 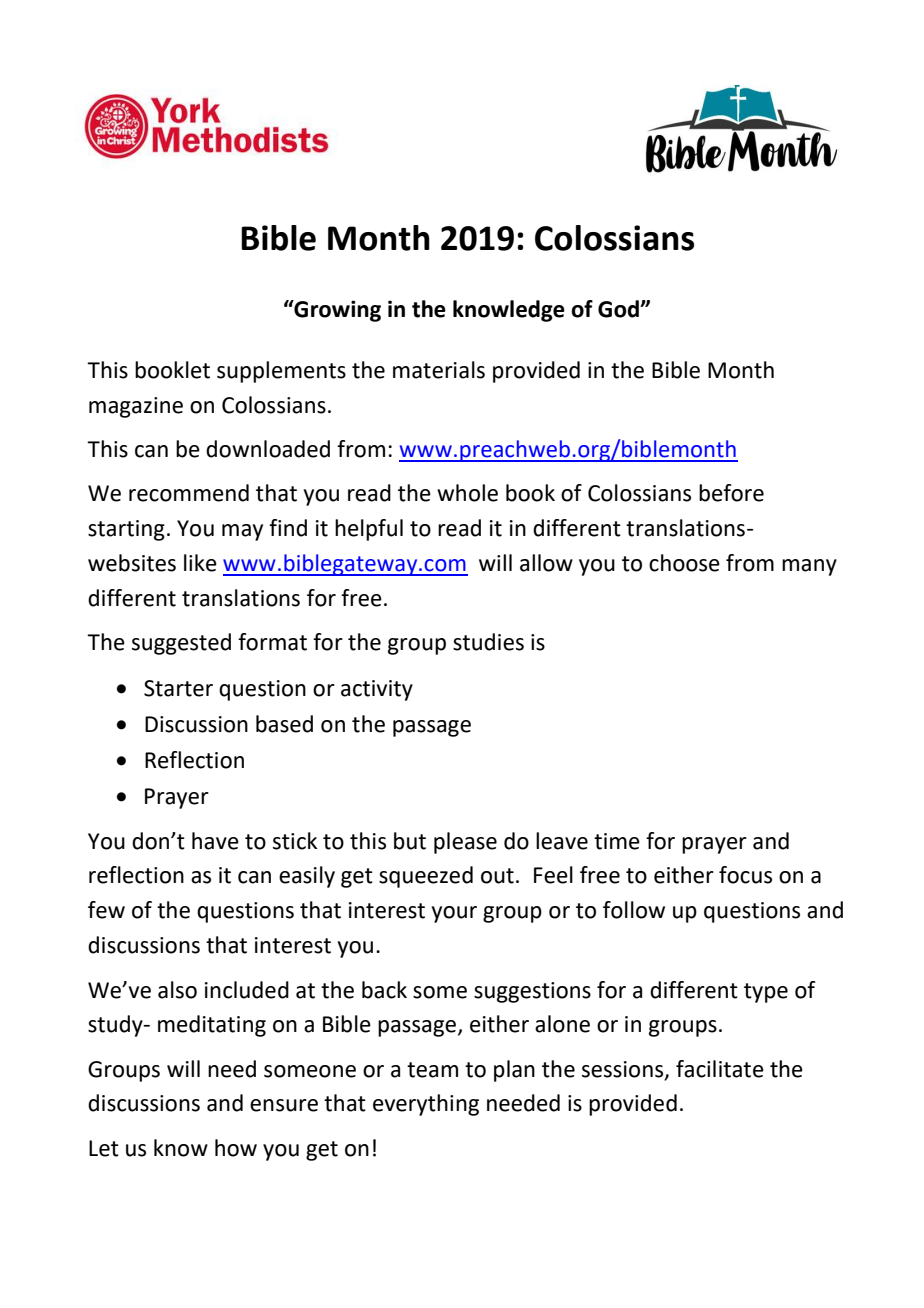 I want to click on focus, so click(x=745, y=875).
